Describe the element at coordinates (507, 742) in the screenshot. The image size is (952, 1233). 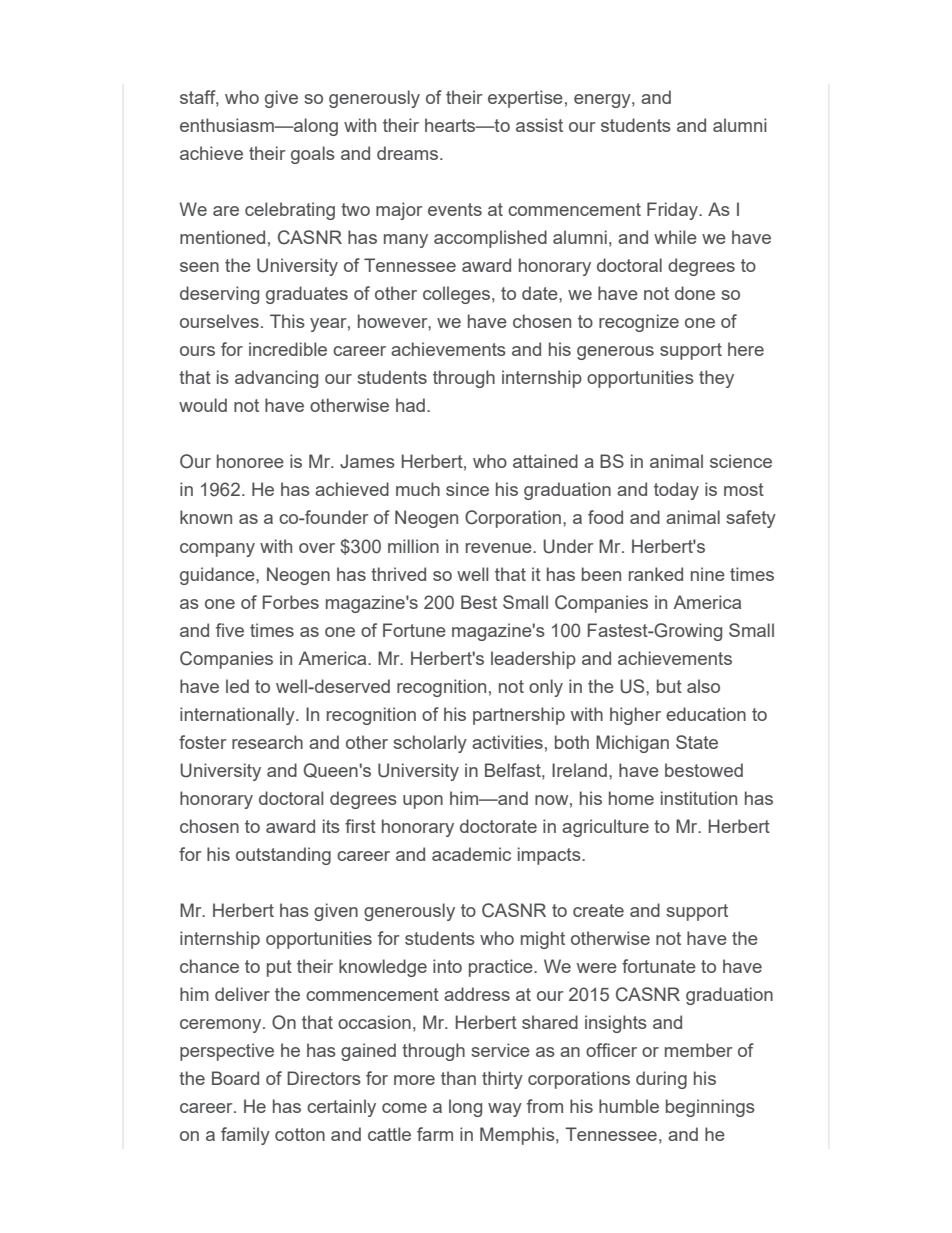
I see `activities` at that location.
